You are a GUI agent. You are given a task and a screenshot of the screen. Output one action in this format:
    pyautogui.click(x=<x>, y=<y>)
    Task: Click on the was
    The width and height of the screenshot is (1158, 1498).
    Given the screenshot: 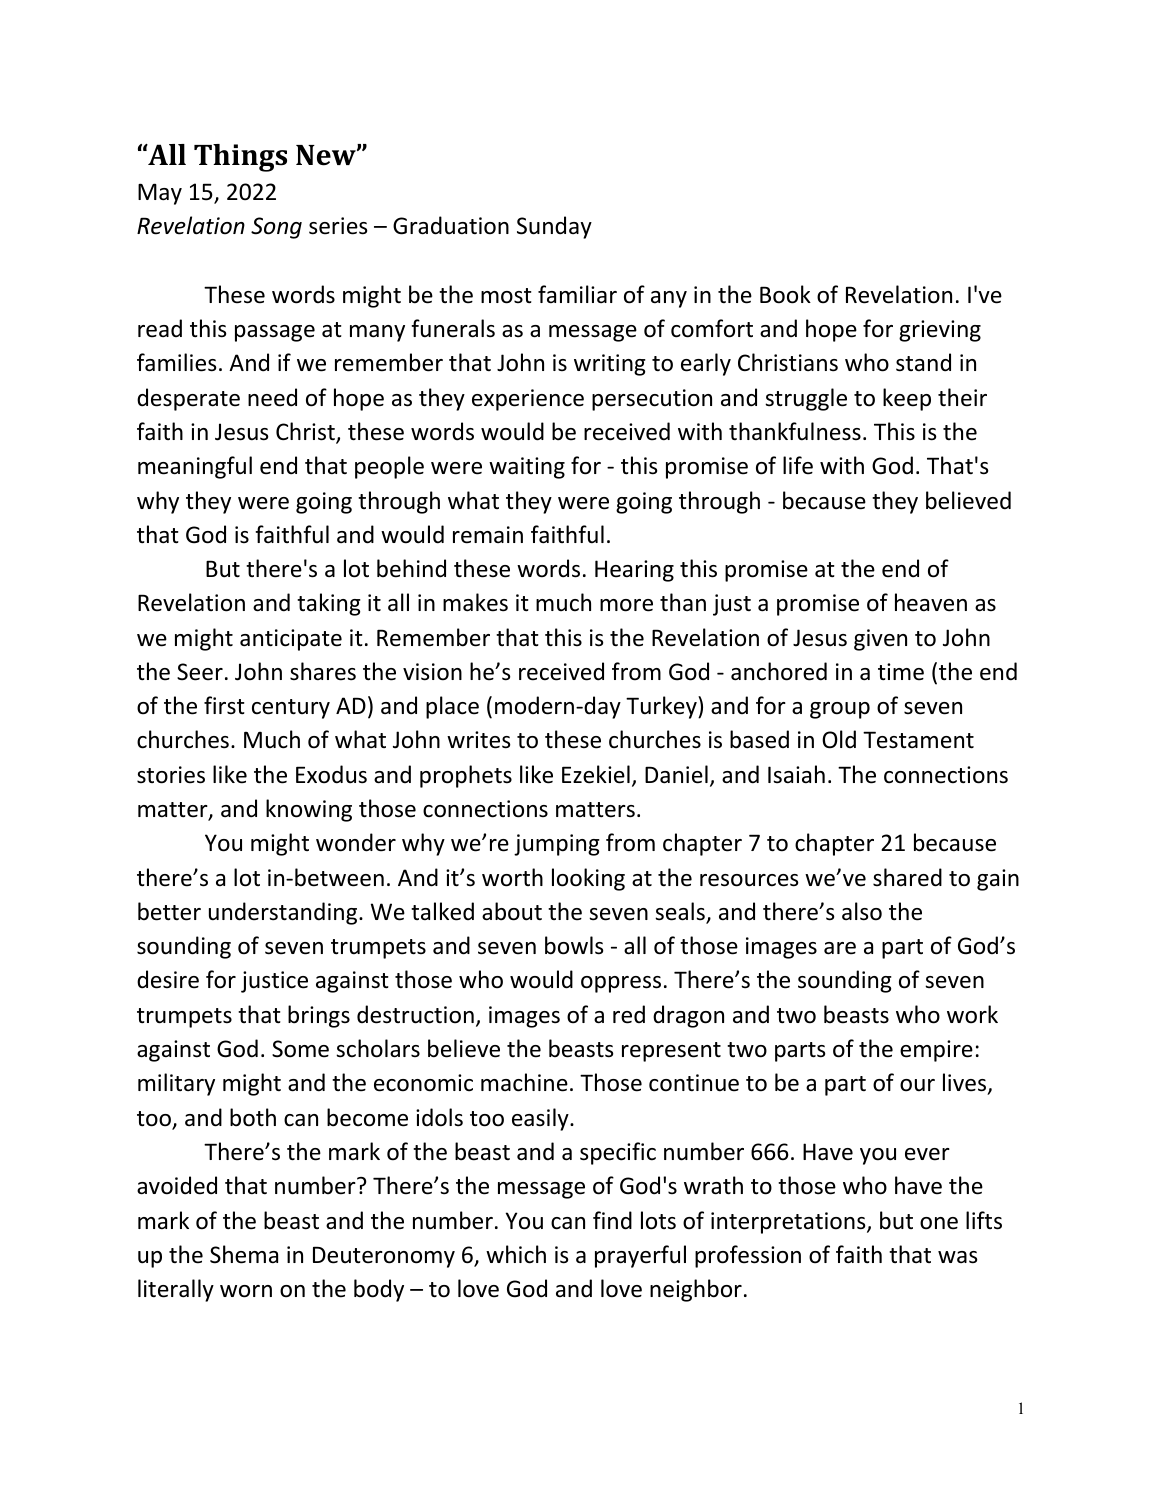 What is the action you would take?
    pyautogui.click(x=957, y=1257)
